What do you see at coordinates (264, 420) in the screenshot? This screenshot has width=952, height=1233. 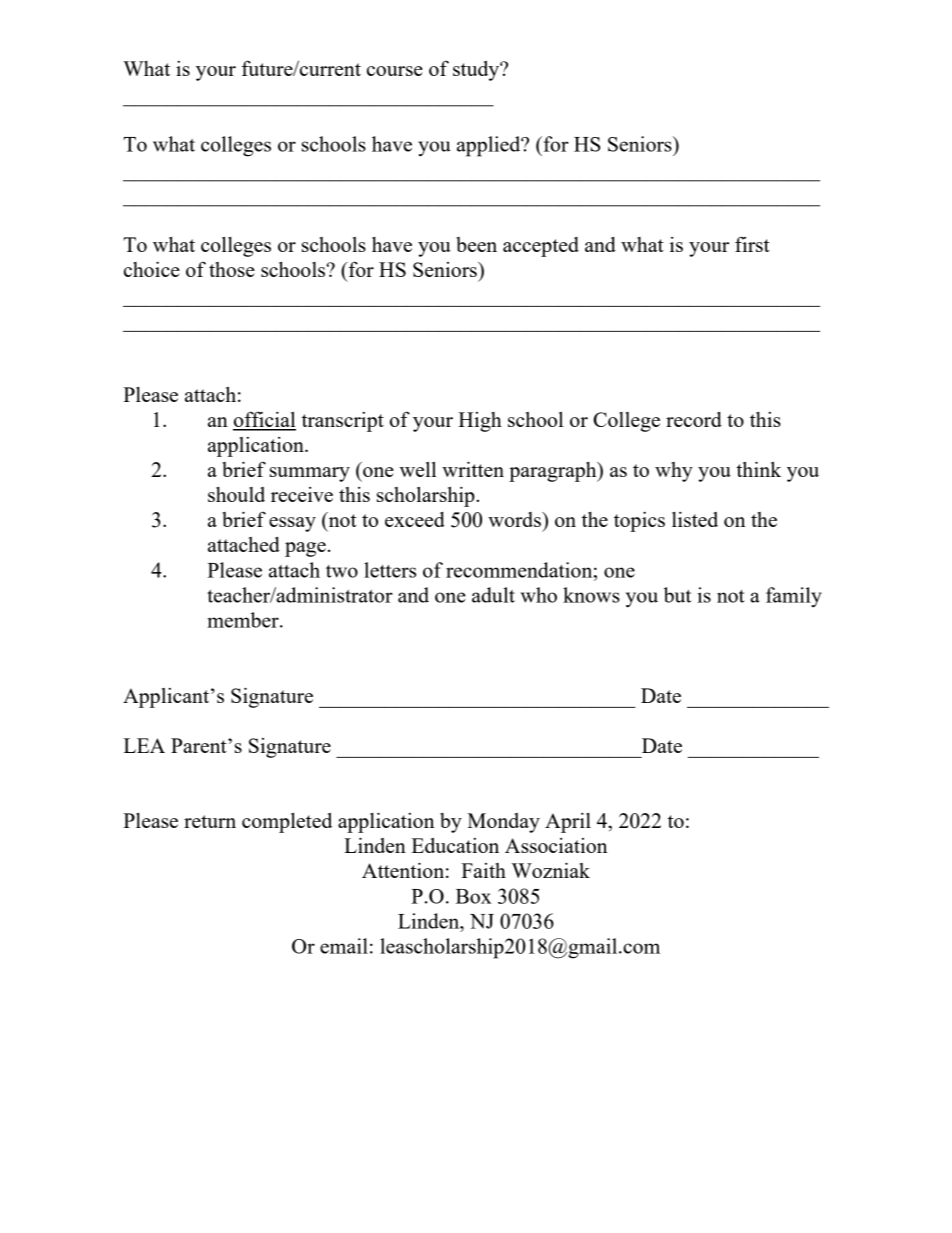 I see `official` at bounding box center [264, 420].
